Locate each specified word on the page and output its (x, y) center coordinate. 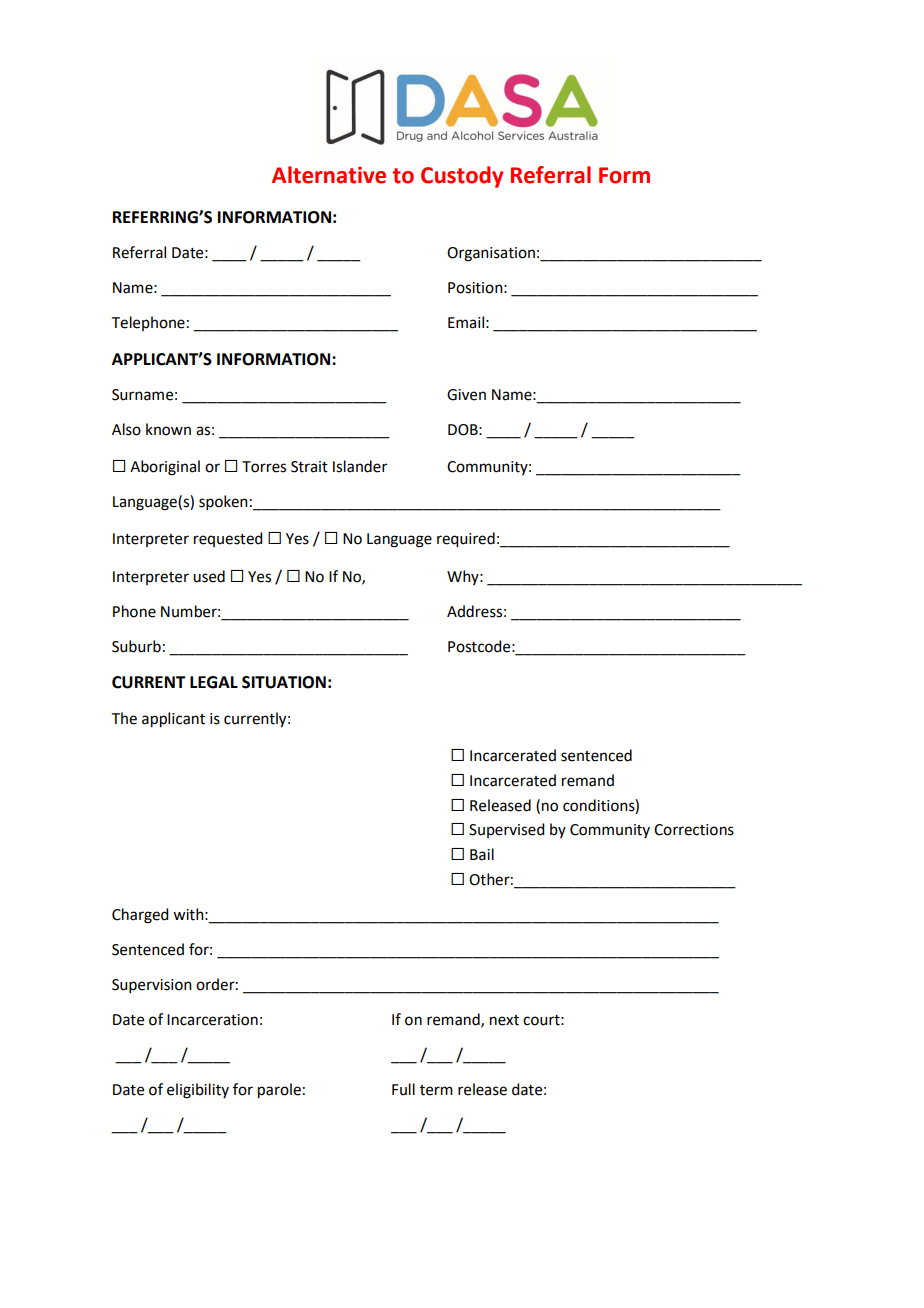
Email (466, 322)
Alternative (329, 175)
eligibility (198, 1091)
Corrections (694, 830)
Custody (462, 177)
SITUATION (284, 682)
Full (403, 1089)
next (504, 1020)
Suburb (136, 646)
